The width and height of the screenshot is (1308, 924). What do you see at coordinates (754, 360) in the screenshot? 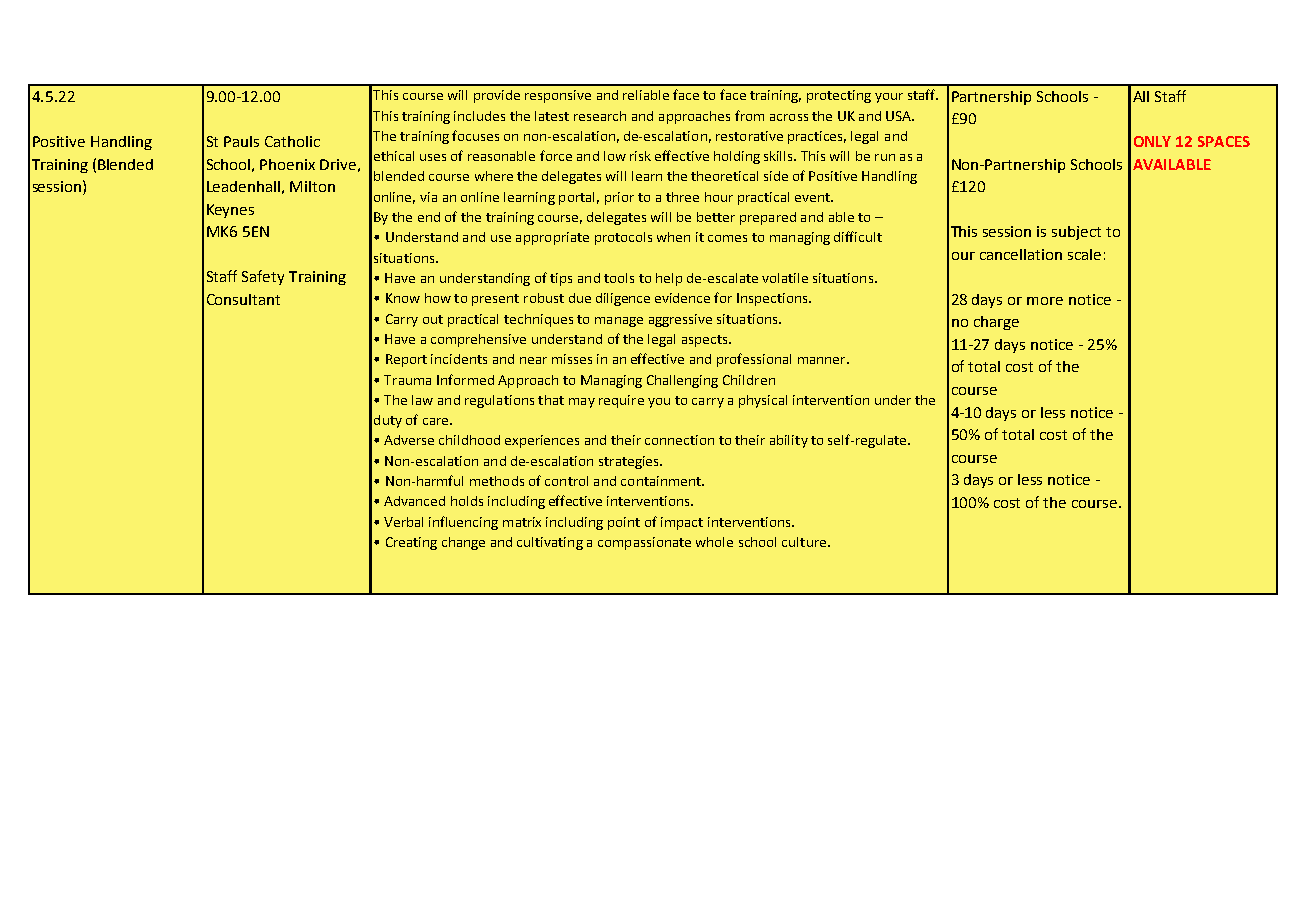
I see `professional` at bounding box center [754, 360].
